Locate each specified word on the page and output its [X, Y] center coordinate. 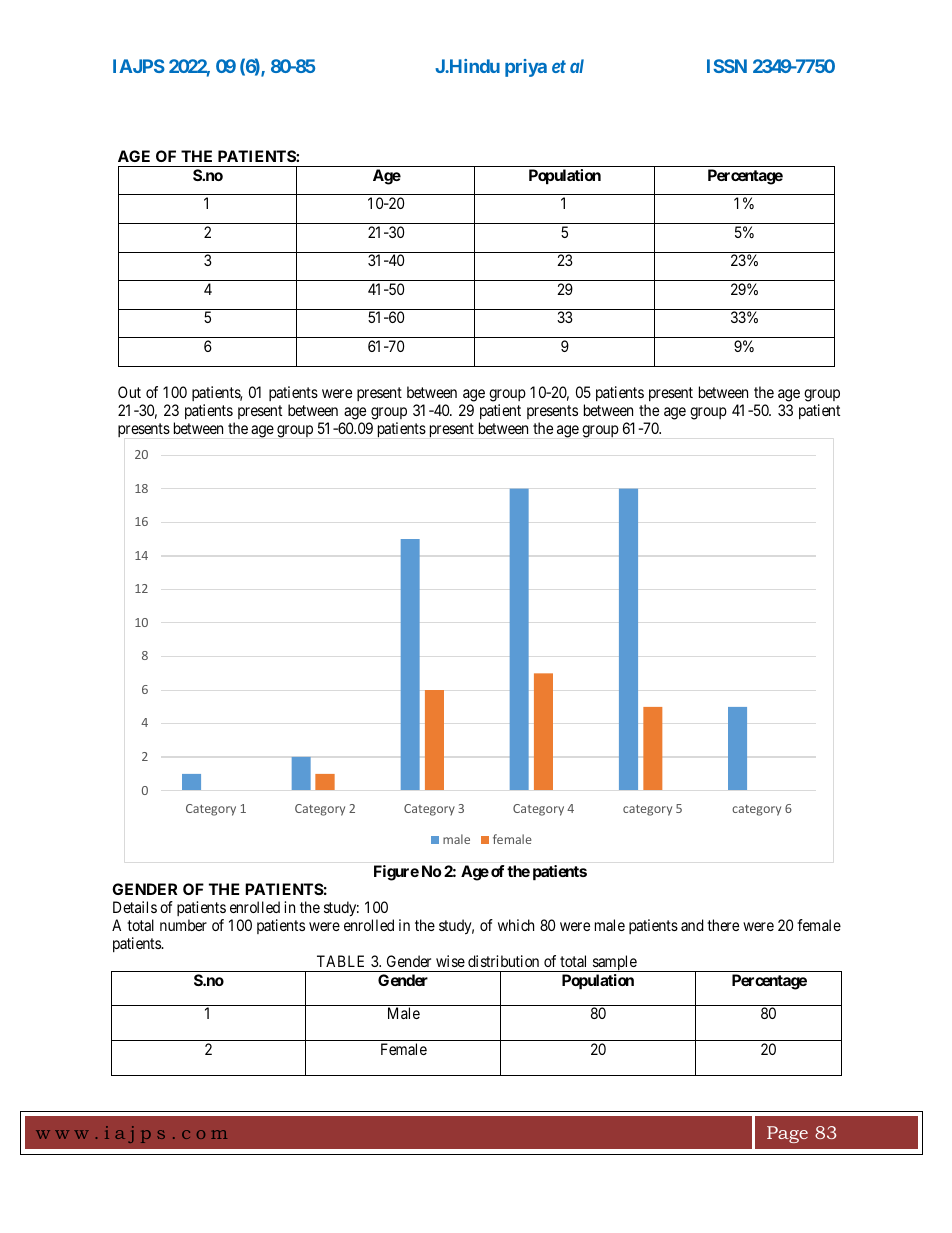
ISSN [727, 66]
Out [129, 392]
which [516, 925]
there [723, 925]
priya [526, 68]
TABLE [340, 961]
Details [135, 907]
